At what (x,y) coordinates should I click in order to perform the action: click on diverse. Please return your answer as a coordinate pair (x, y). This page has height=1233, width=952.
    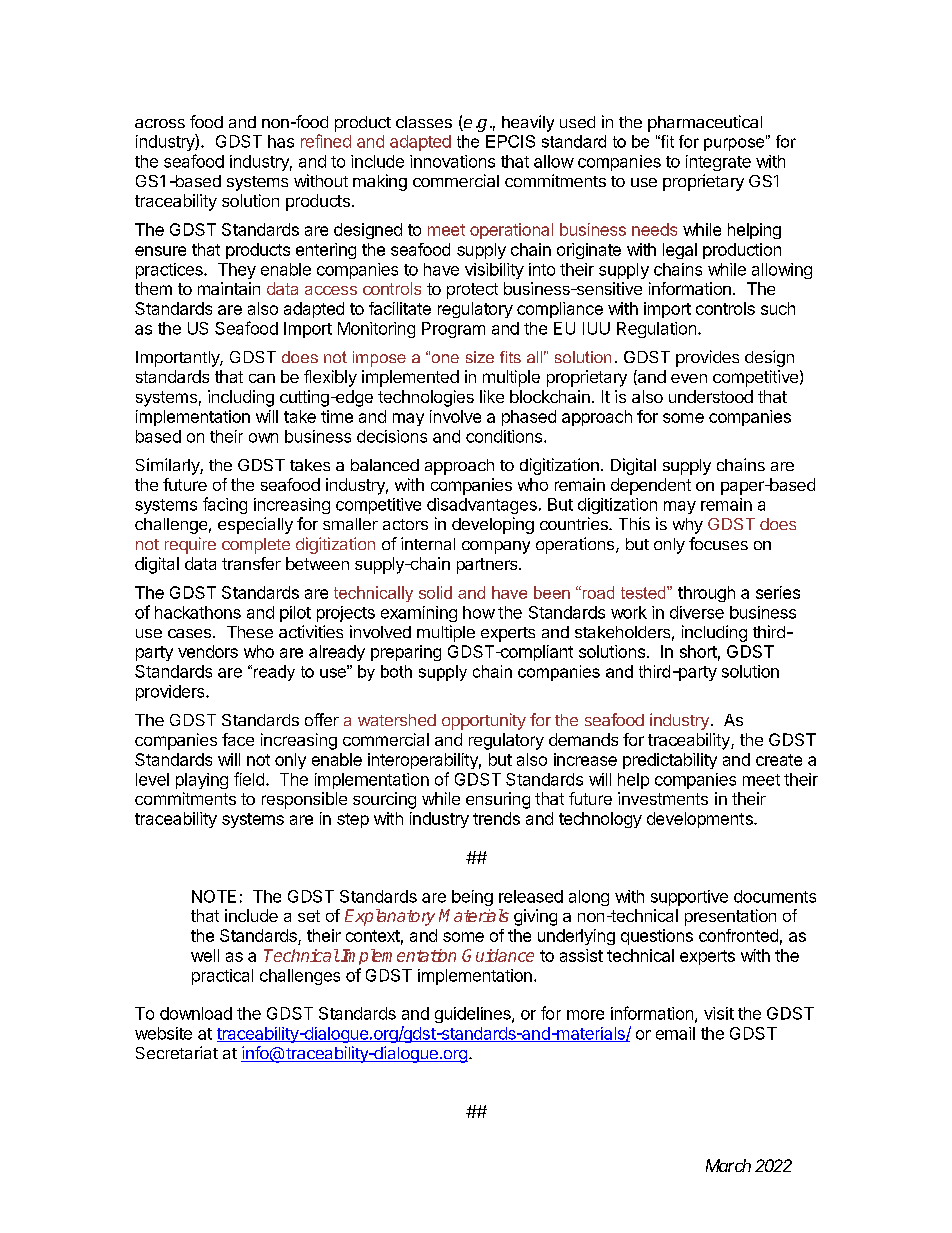
    Looking at the image, I should click on (697, 612).
